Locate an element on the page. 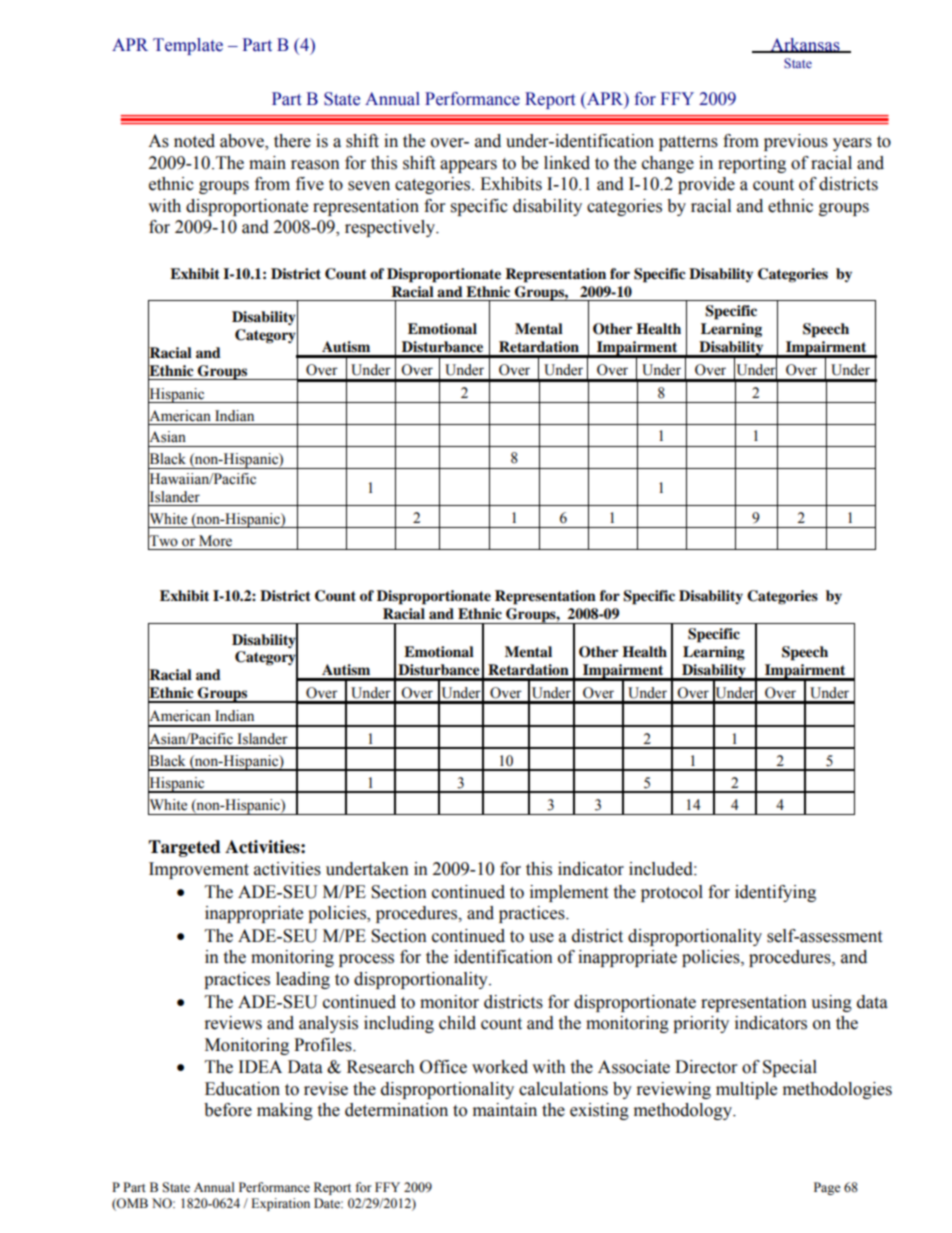 This document has width=952, height=1233. identifying is located at coordinates (775, 893).
